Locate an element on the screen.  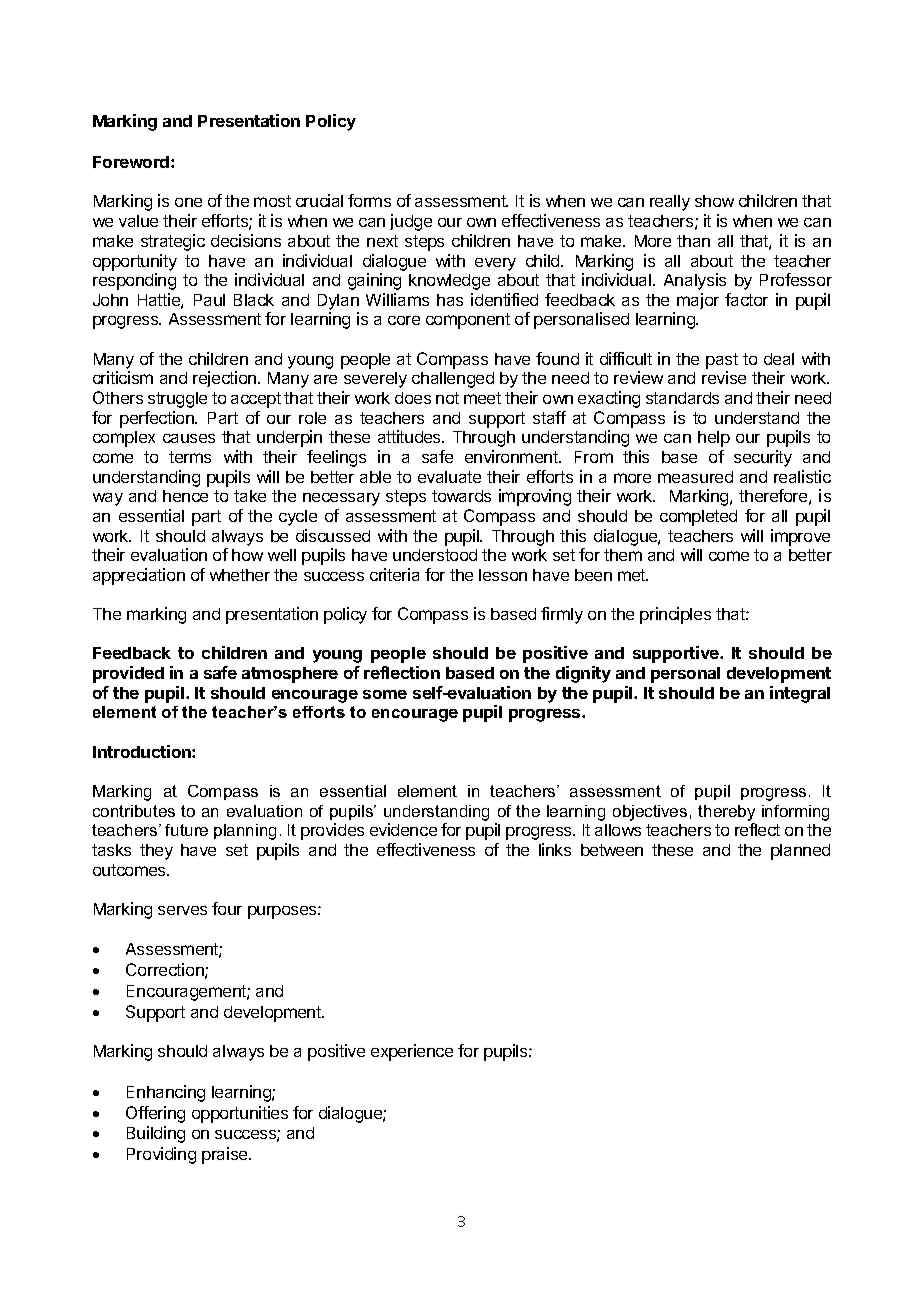
Building is located at coordinates (156, 1134).
